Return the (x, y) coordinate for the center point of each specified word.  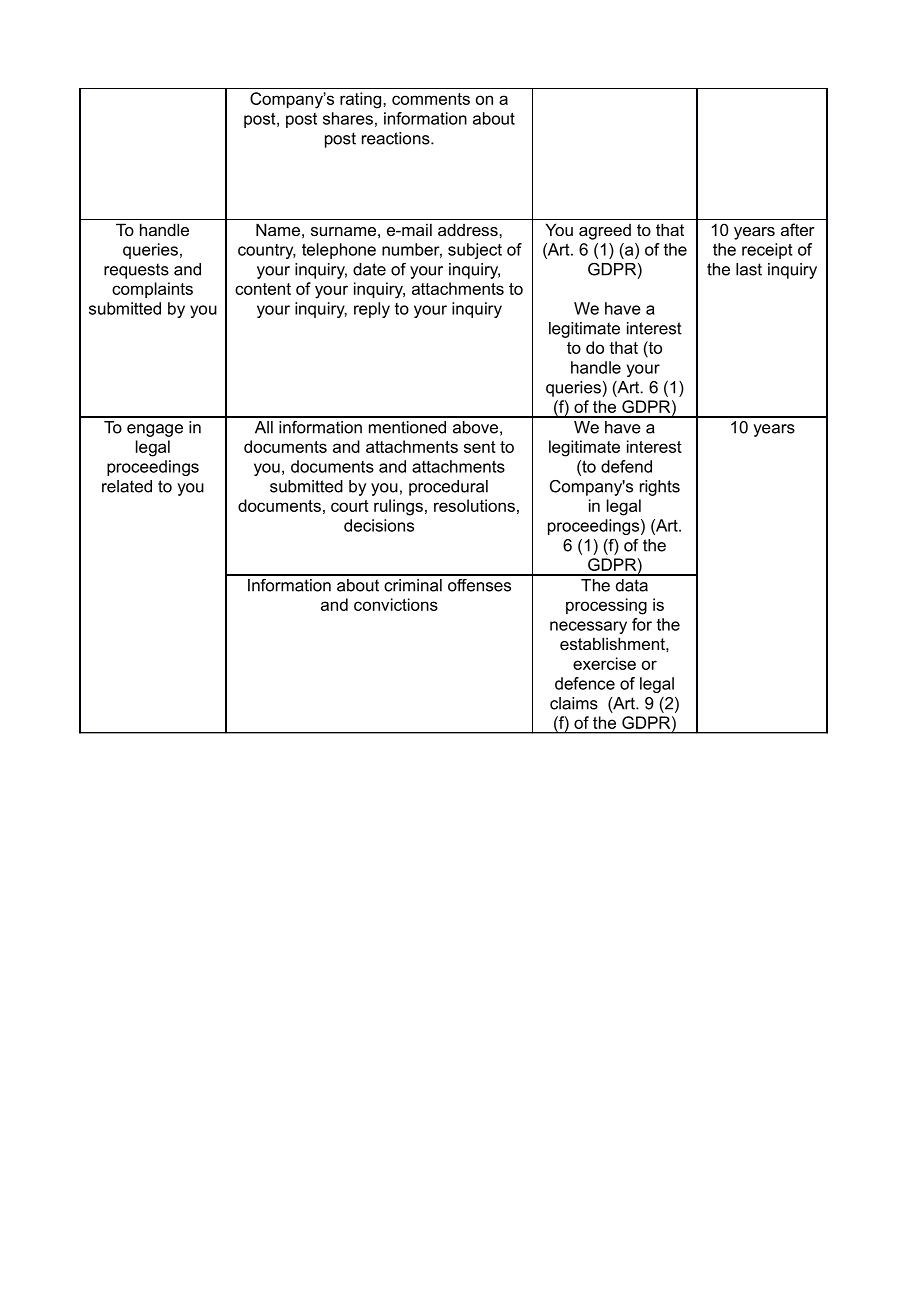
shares (348, 118)
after (798, 229)
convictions (396, 604)
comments (431, 99)
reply (372, 310)
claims (574, 703)
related (127, 486)
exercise (604, 663)
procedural (448, 488)
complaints (152, 290)
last (749, 269)
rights (660, 488)
